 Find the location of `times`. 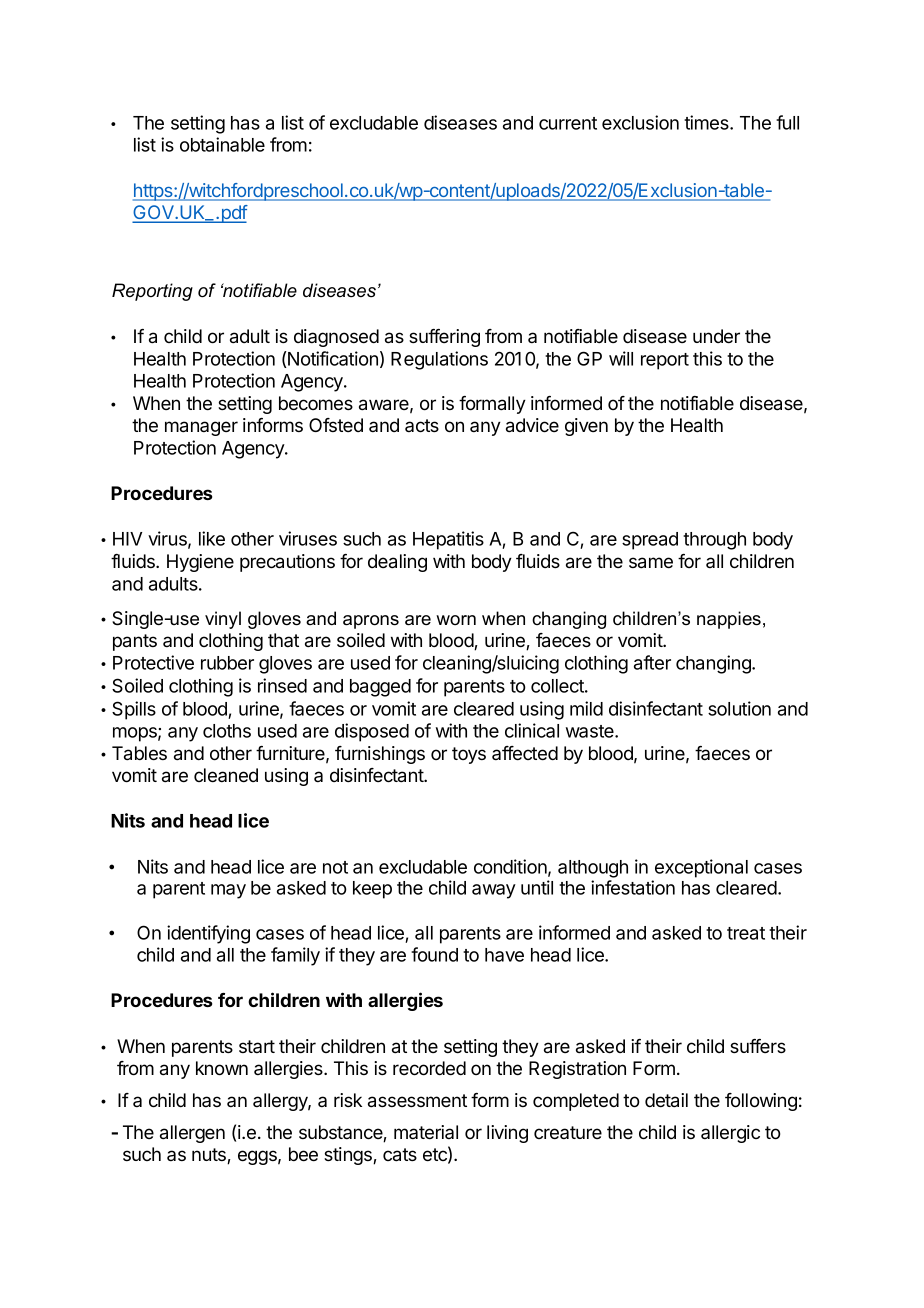

times is located at coordinates (707, 122).
